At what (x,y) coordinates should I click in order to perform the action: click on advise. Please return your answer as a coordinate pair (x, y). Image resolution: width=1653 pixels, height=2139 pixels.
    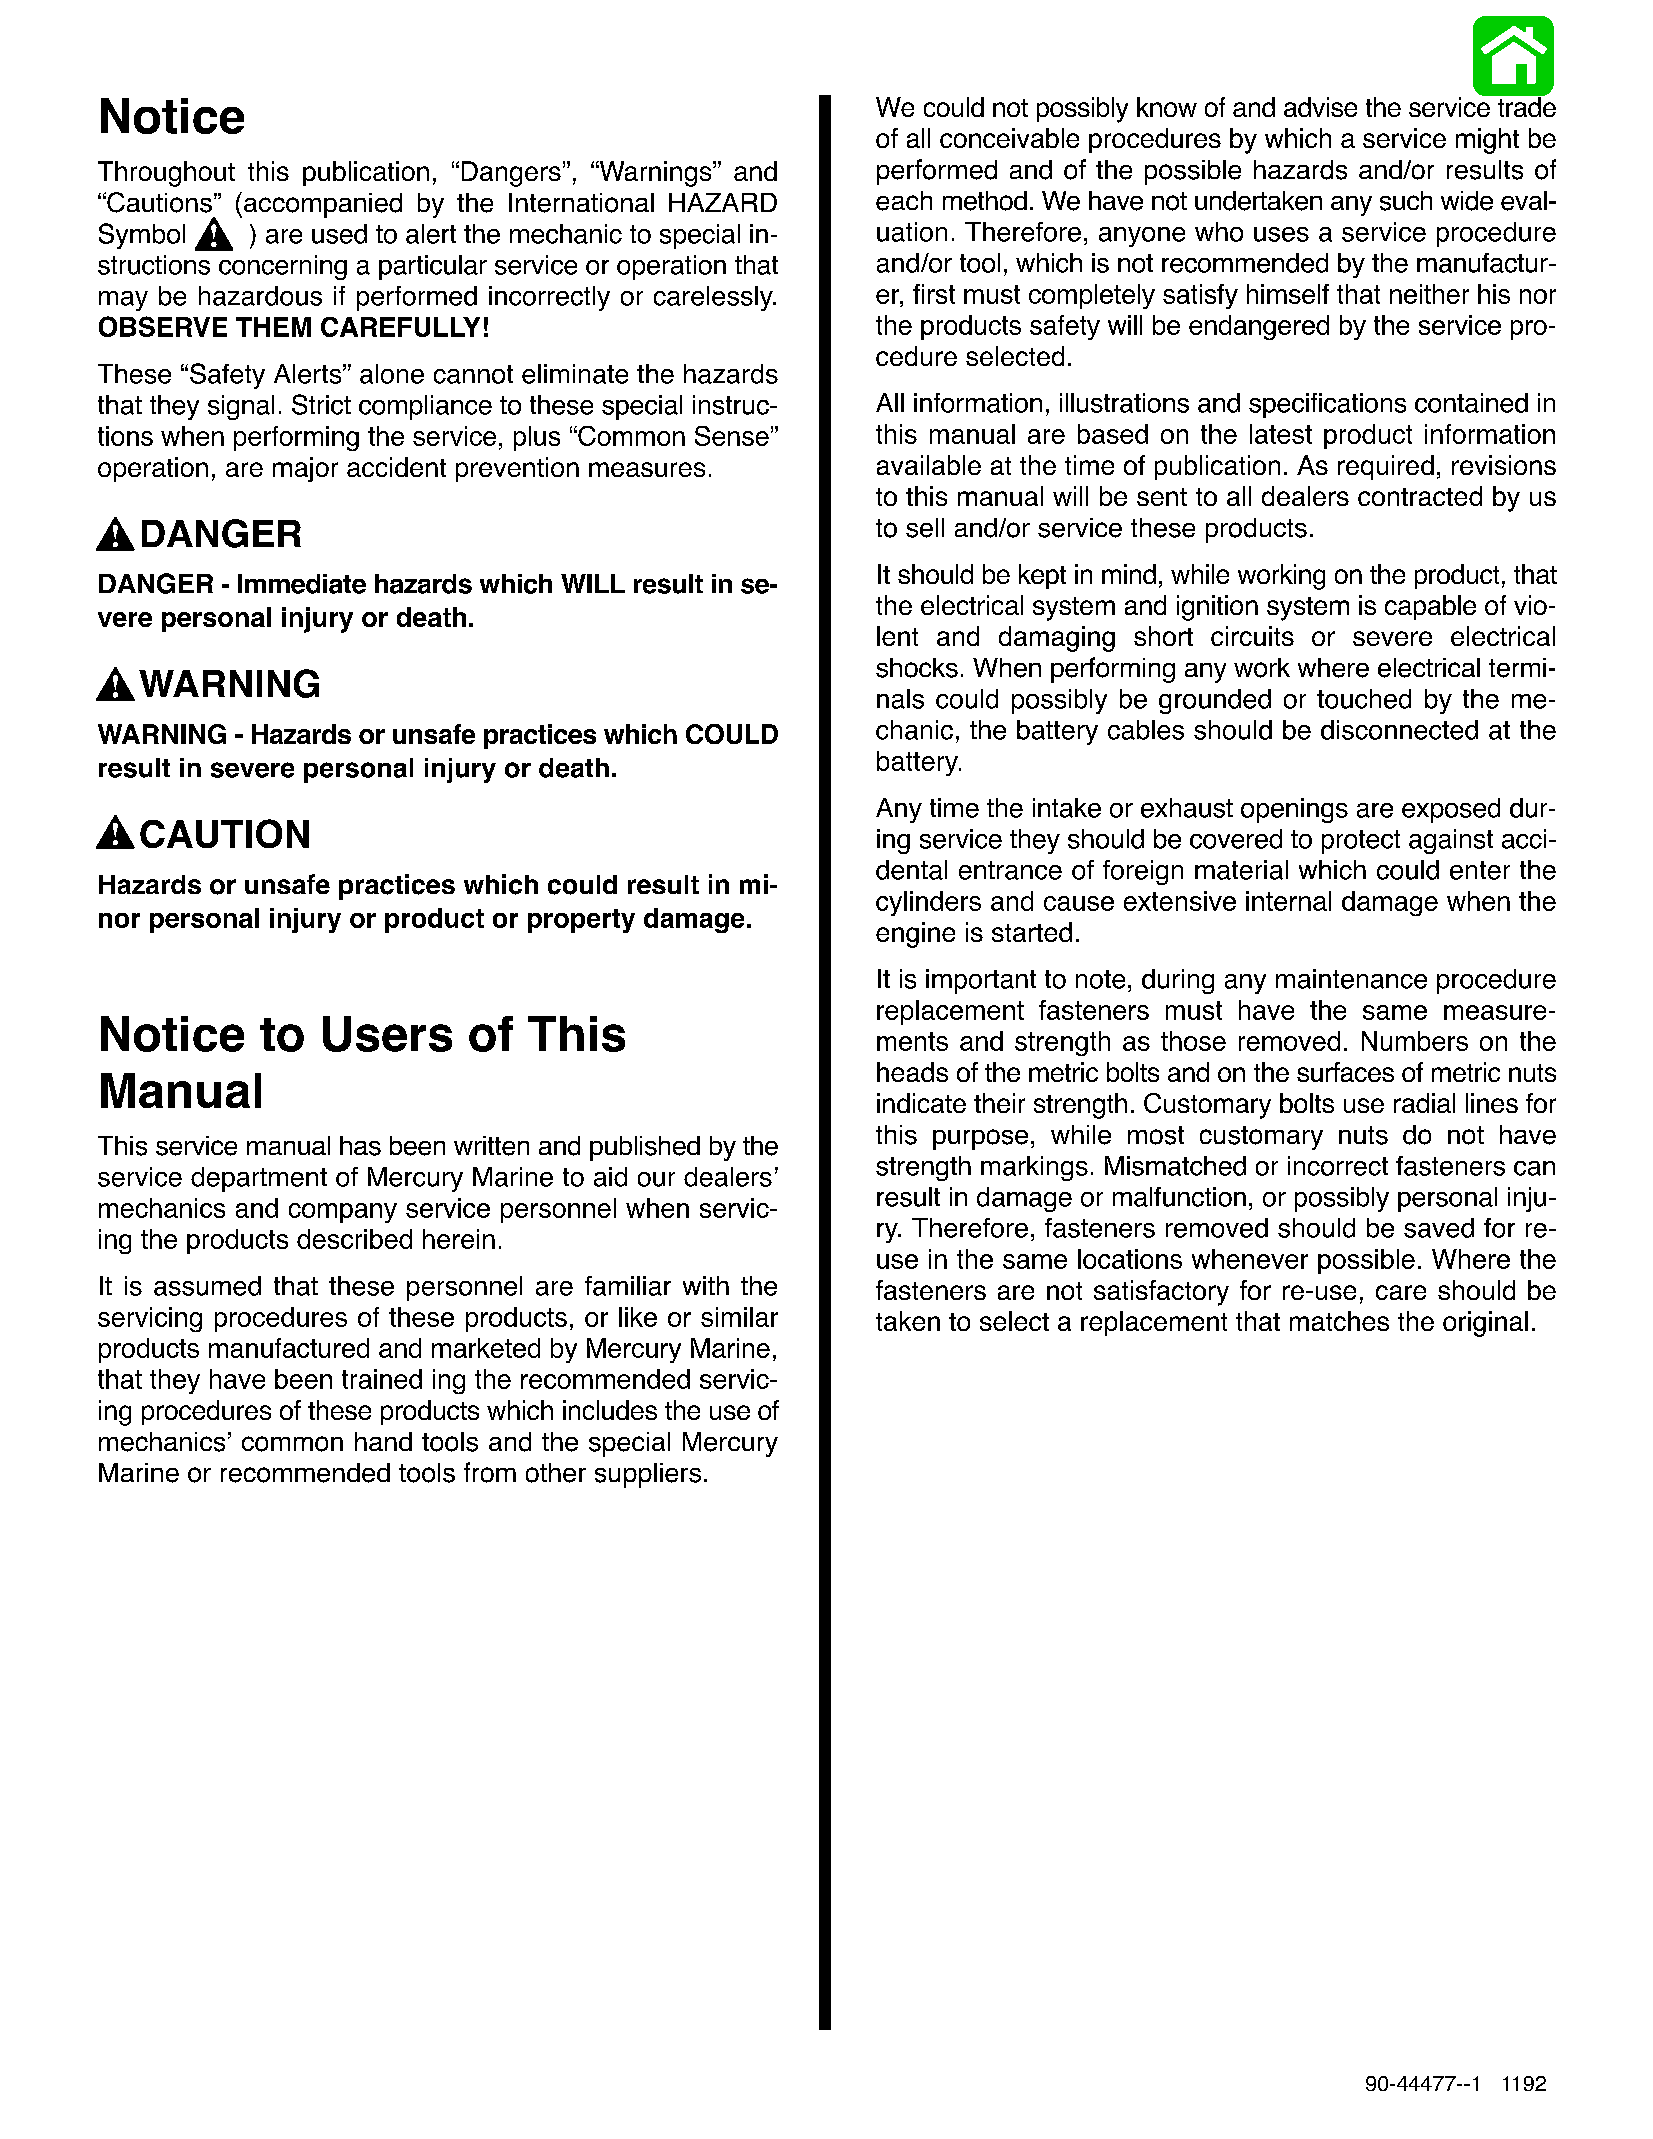
    Looking at the image, I should click on (1320, 107).
